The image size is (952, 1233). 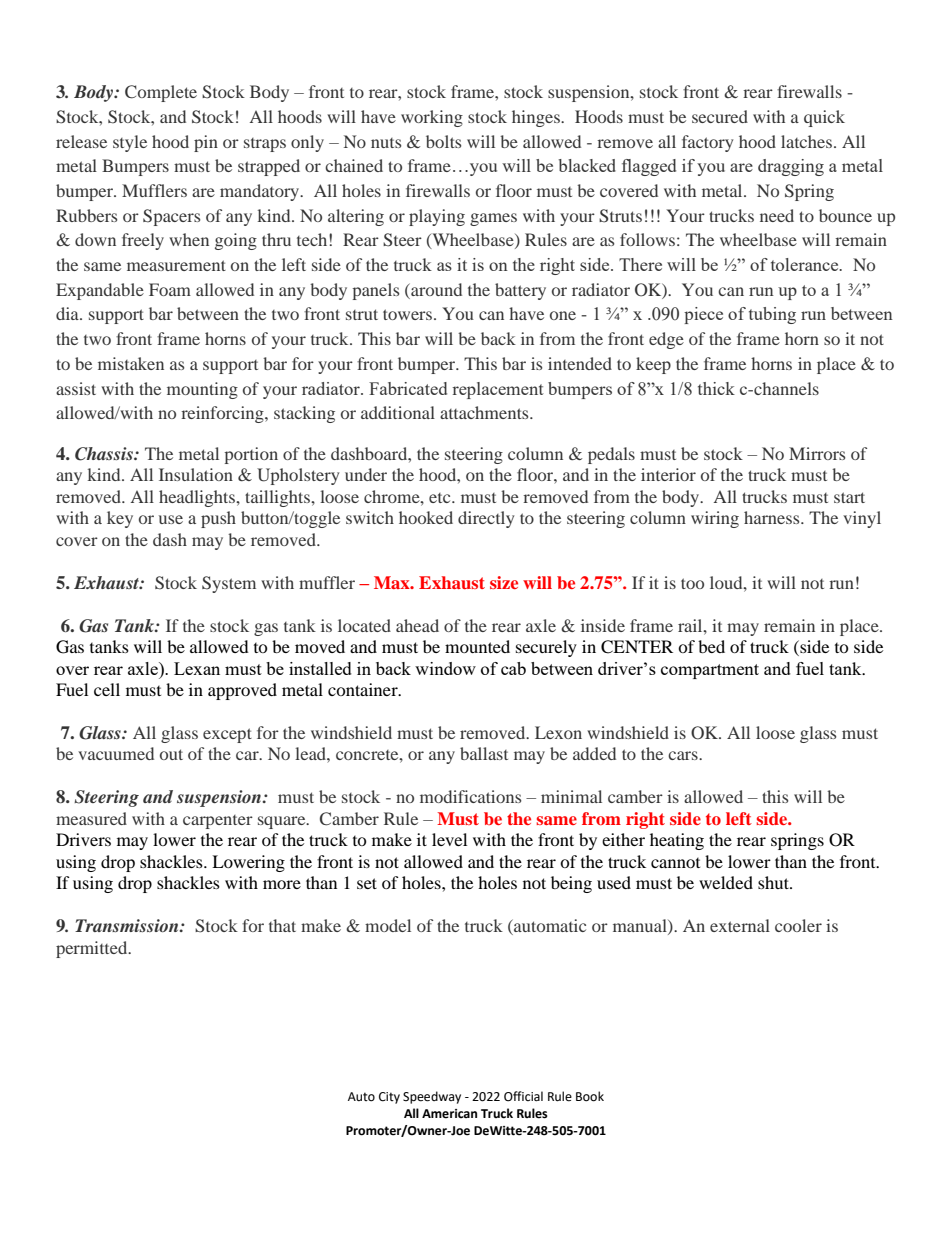 What do you see at coordinates (443, 141) in the screenshot?
I see `bolts` at bounding box center [443, 141].
